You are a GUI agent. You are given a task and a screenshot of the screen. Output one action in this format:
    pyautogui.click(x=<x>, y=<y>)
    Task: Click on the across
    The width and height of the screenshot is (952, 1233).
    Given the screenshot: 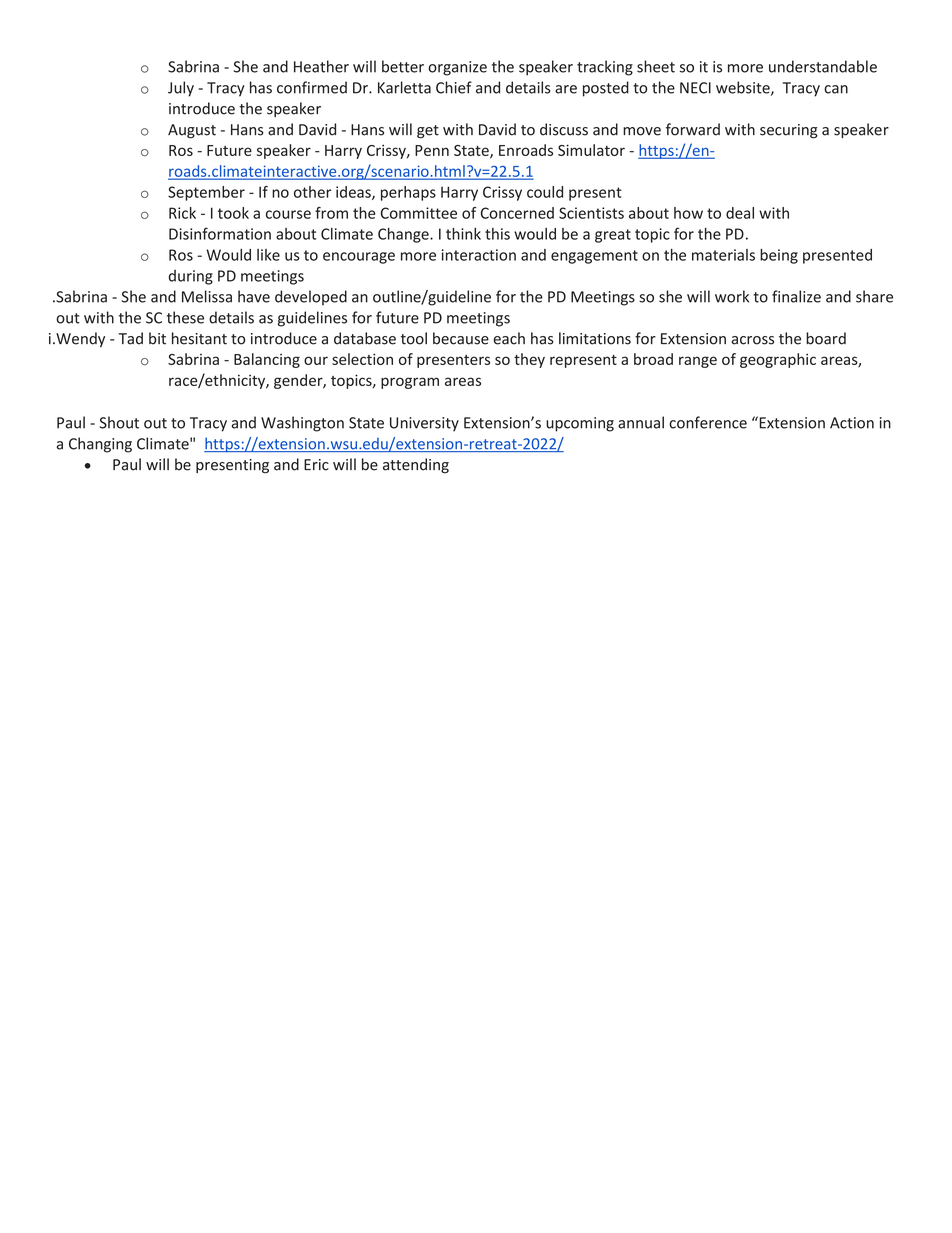 What is the action you would take?
    pyautogui.click(x=753, y=340)
